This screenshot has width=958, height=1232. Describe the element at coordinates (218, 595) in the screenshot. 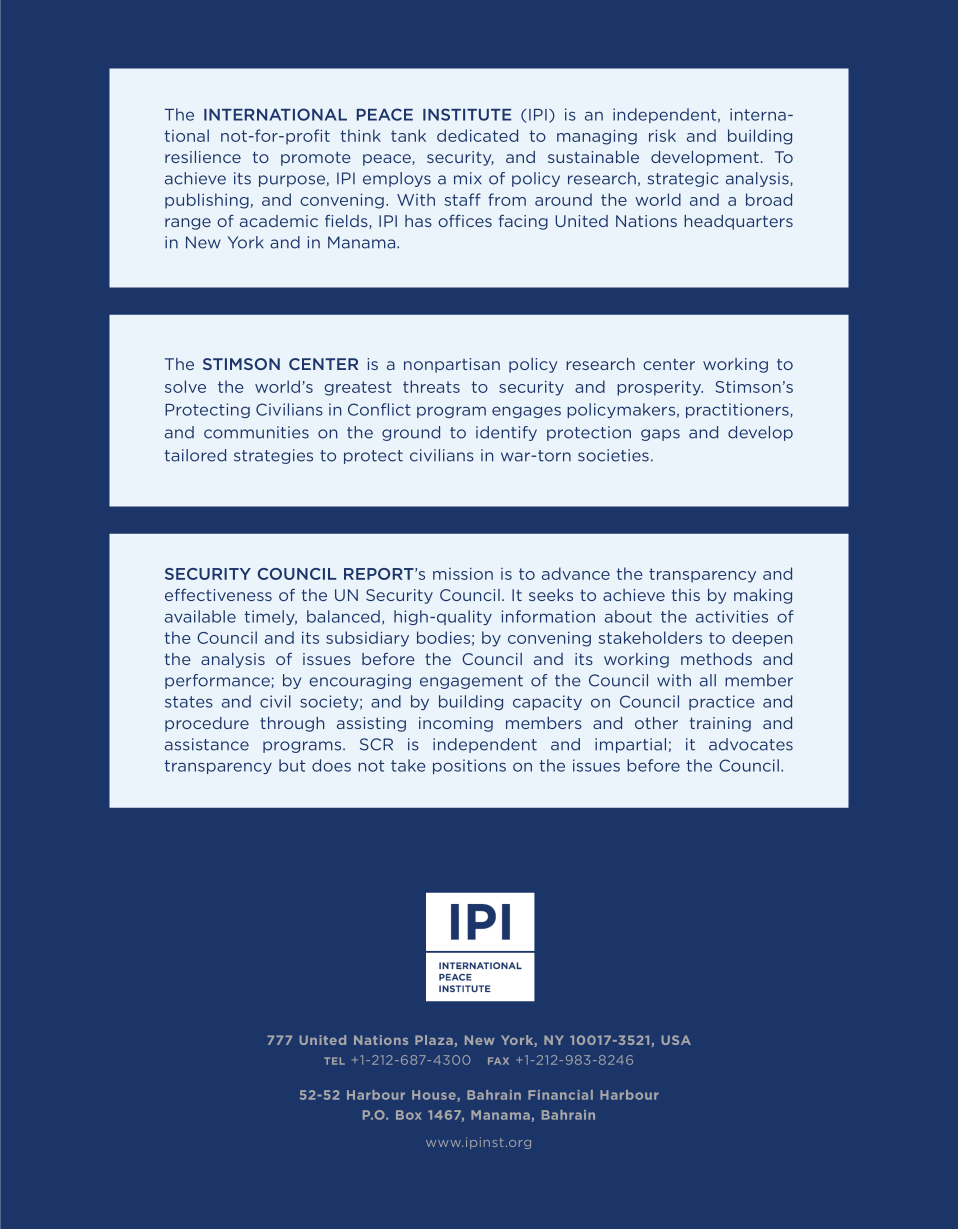

I see `effectiveness` at that location.
